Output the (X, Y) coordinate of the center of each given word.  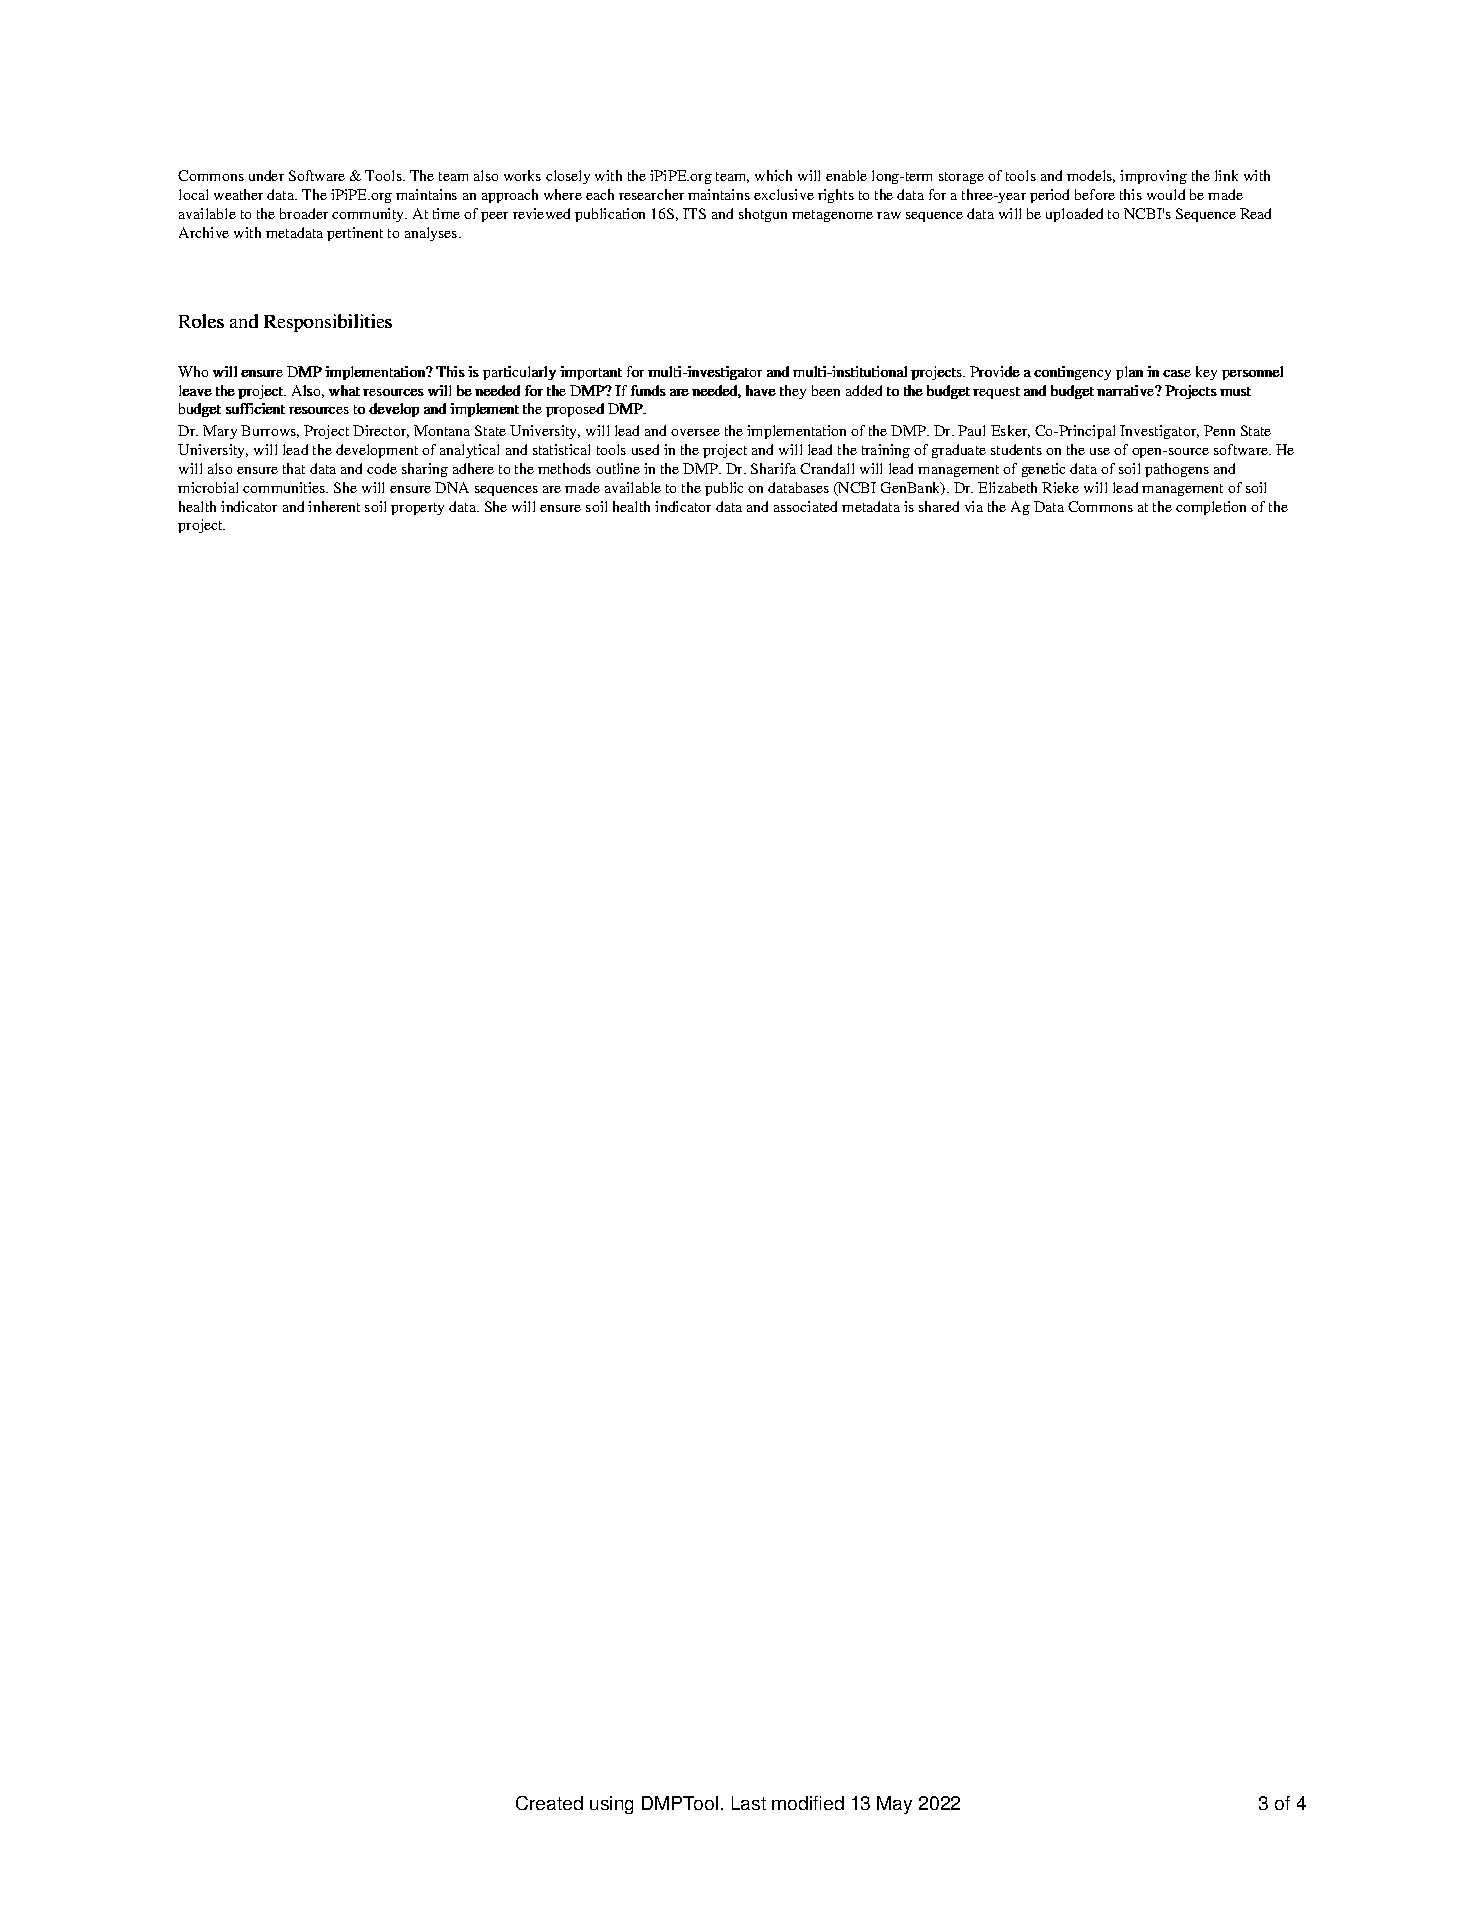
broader (304, 213)
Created (549, 1803)
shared (939, 506)
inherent (334, 506)
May (894, 1805)
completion (1211, 508)
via (974, 506)
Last (749, 1803)
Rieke (1060, 487)
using (611, 1805)
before (1095, 194)
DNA (452, 487)
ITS (694, 213)
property (417, 509)
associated (805, 506)
